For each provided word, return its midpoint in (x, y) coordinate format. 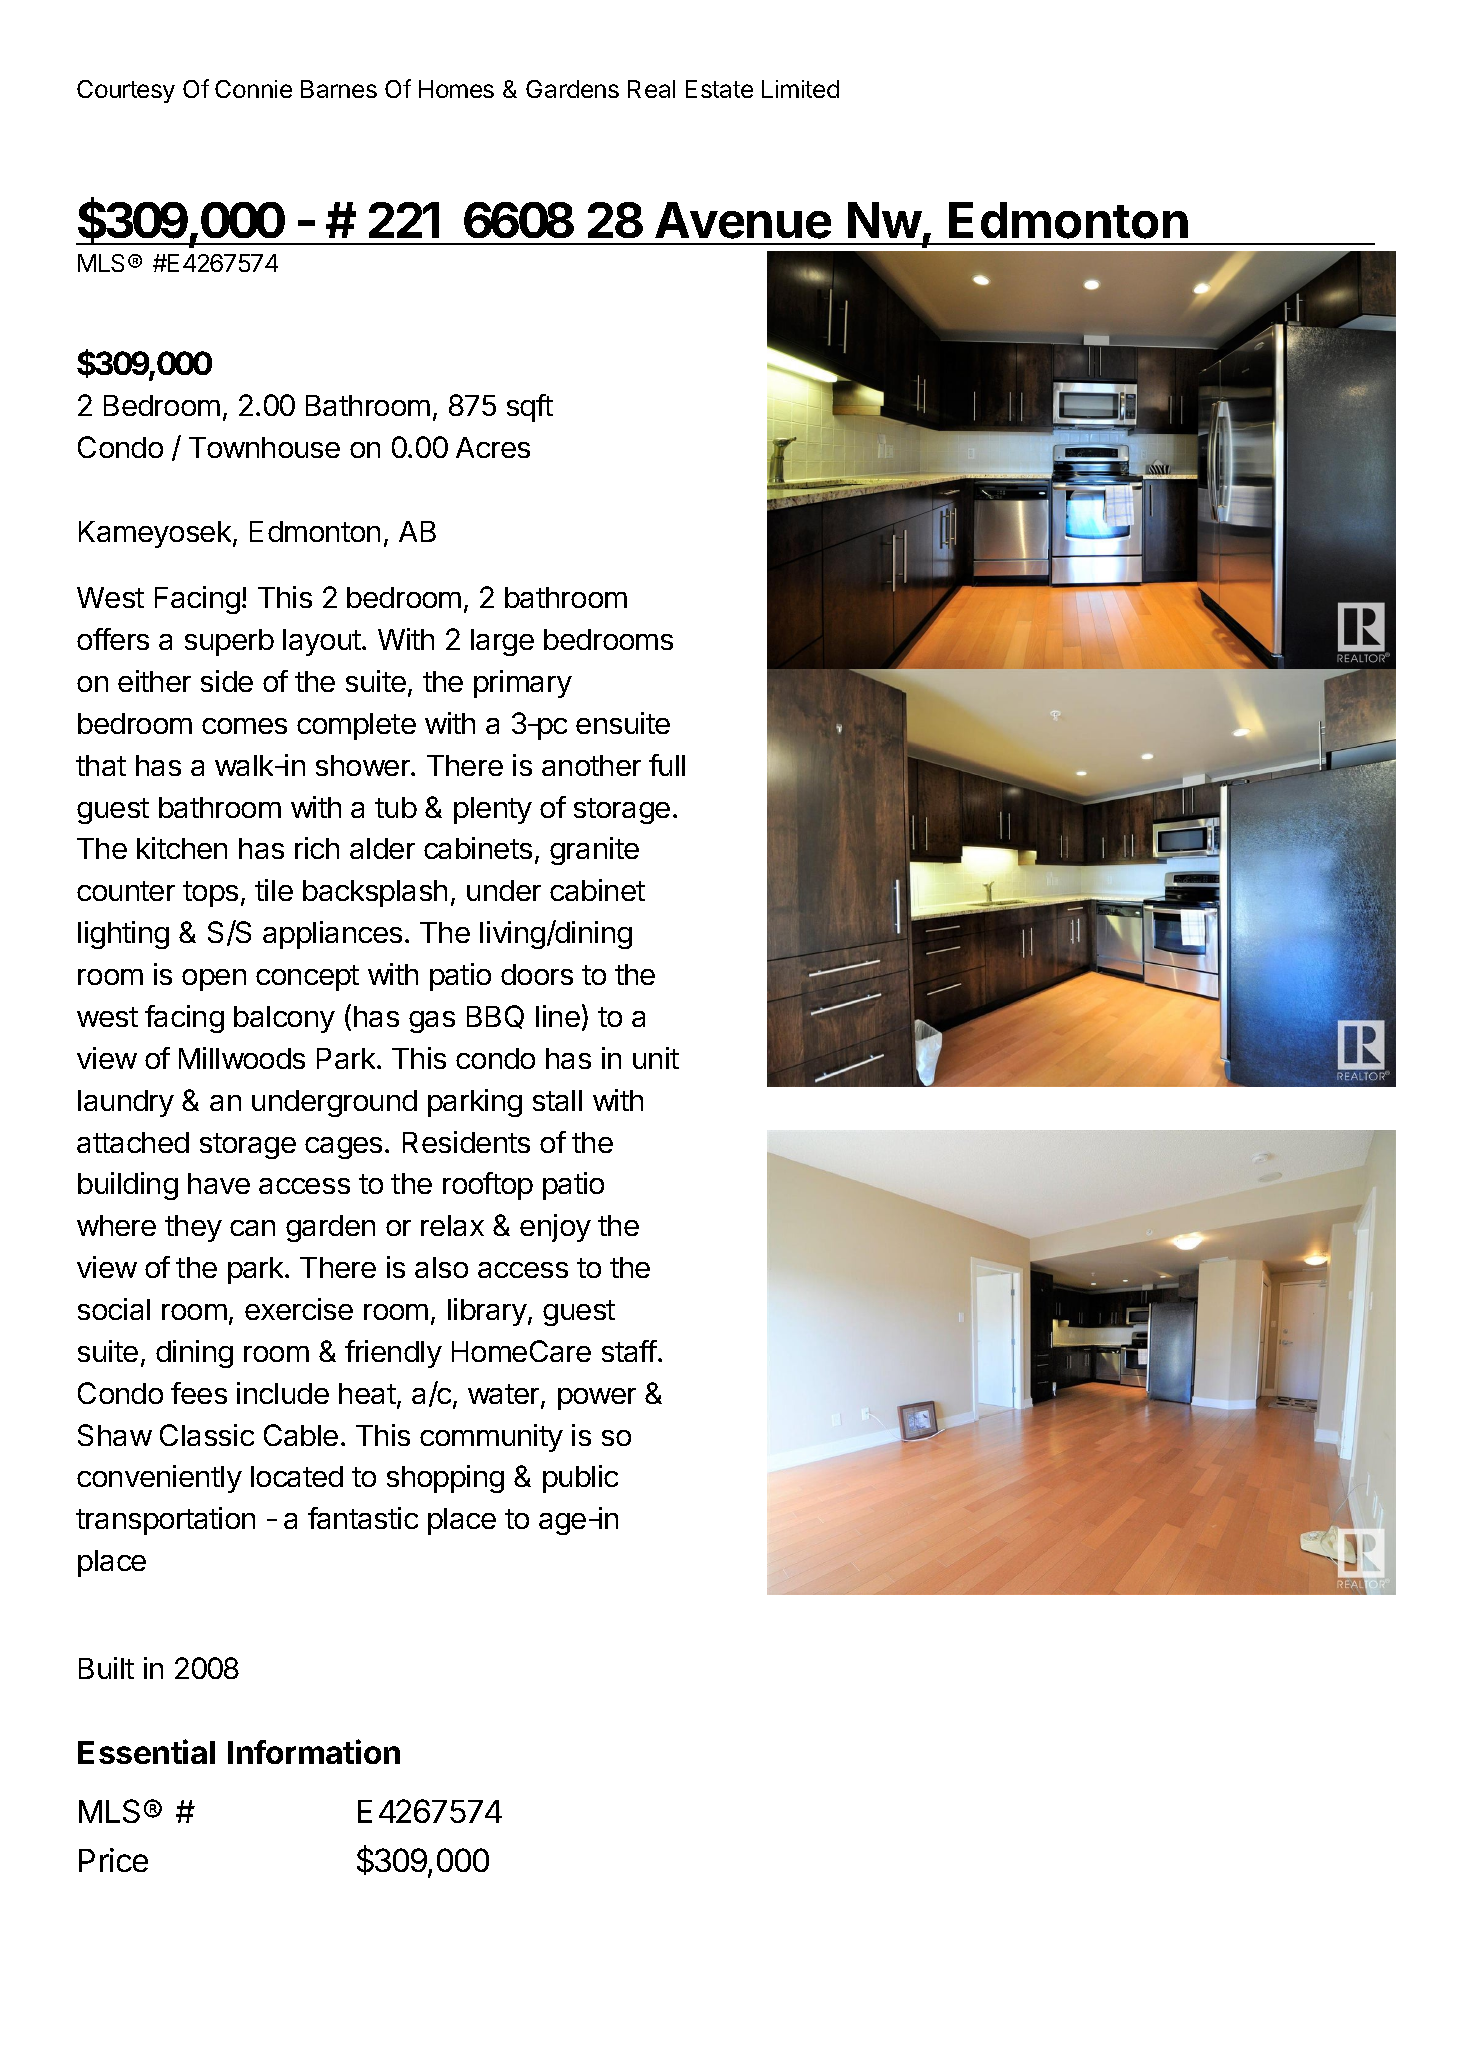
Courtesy (126, 91)
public (580, 1479)
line (558, 1016)
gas (432, 1022)
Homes (456, 89)
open (214, 980)
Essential (146, 1751)
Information (314, 1751)
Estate (719, 89)
